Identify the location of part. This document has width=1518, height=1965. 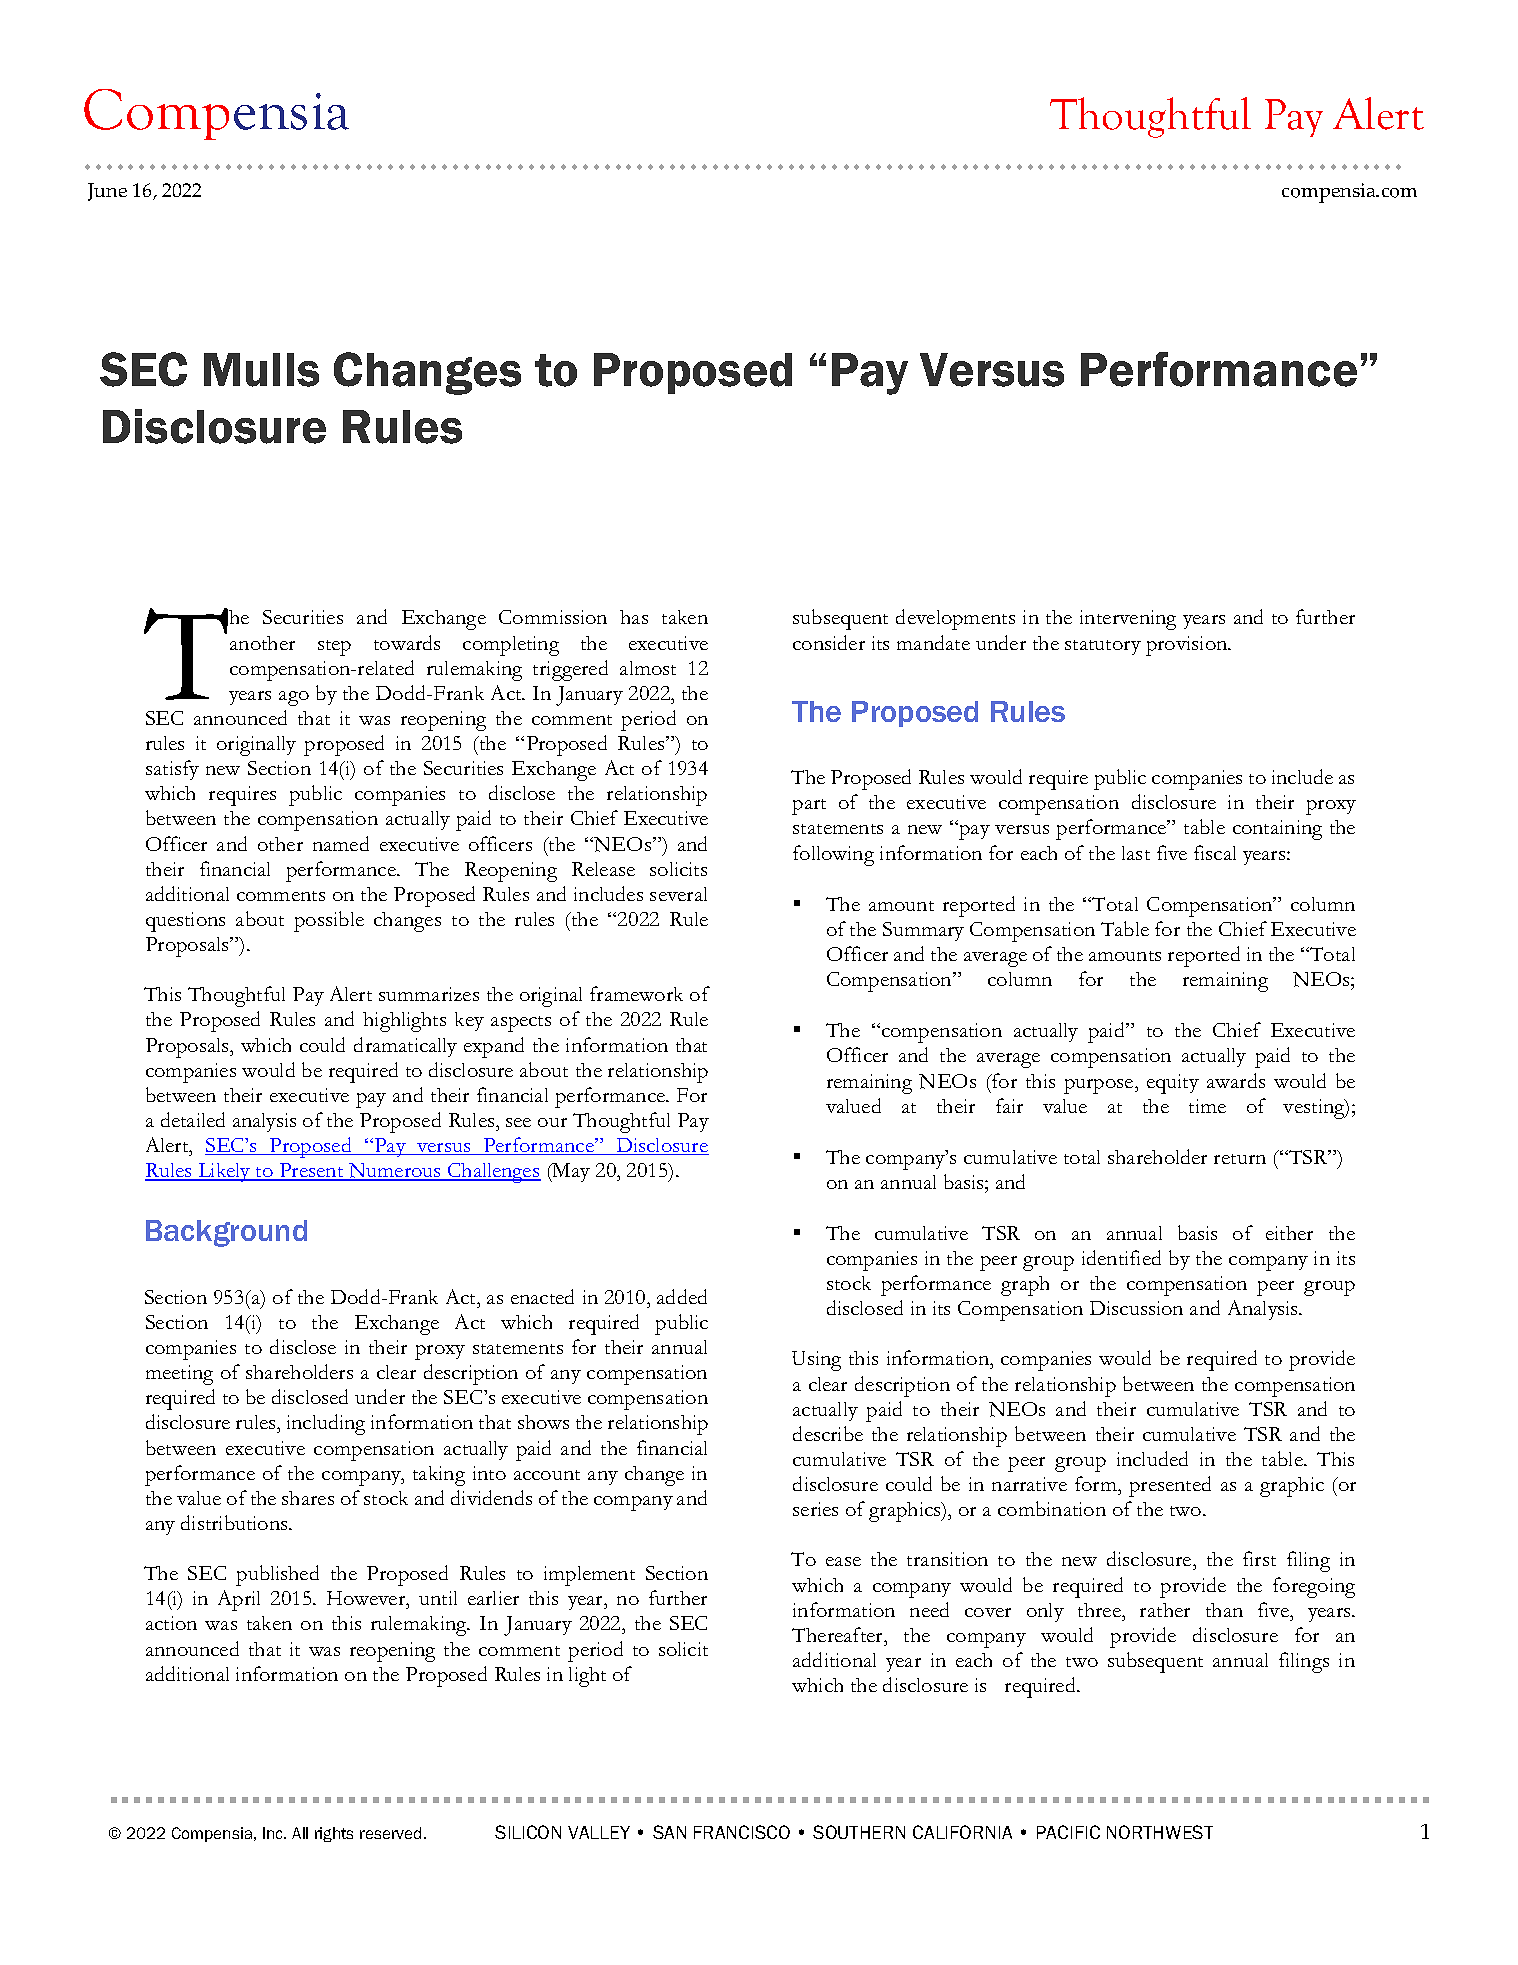
(809, 807).
